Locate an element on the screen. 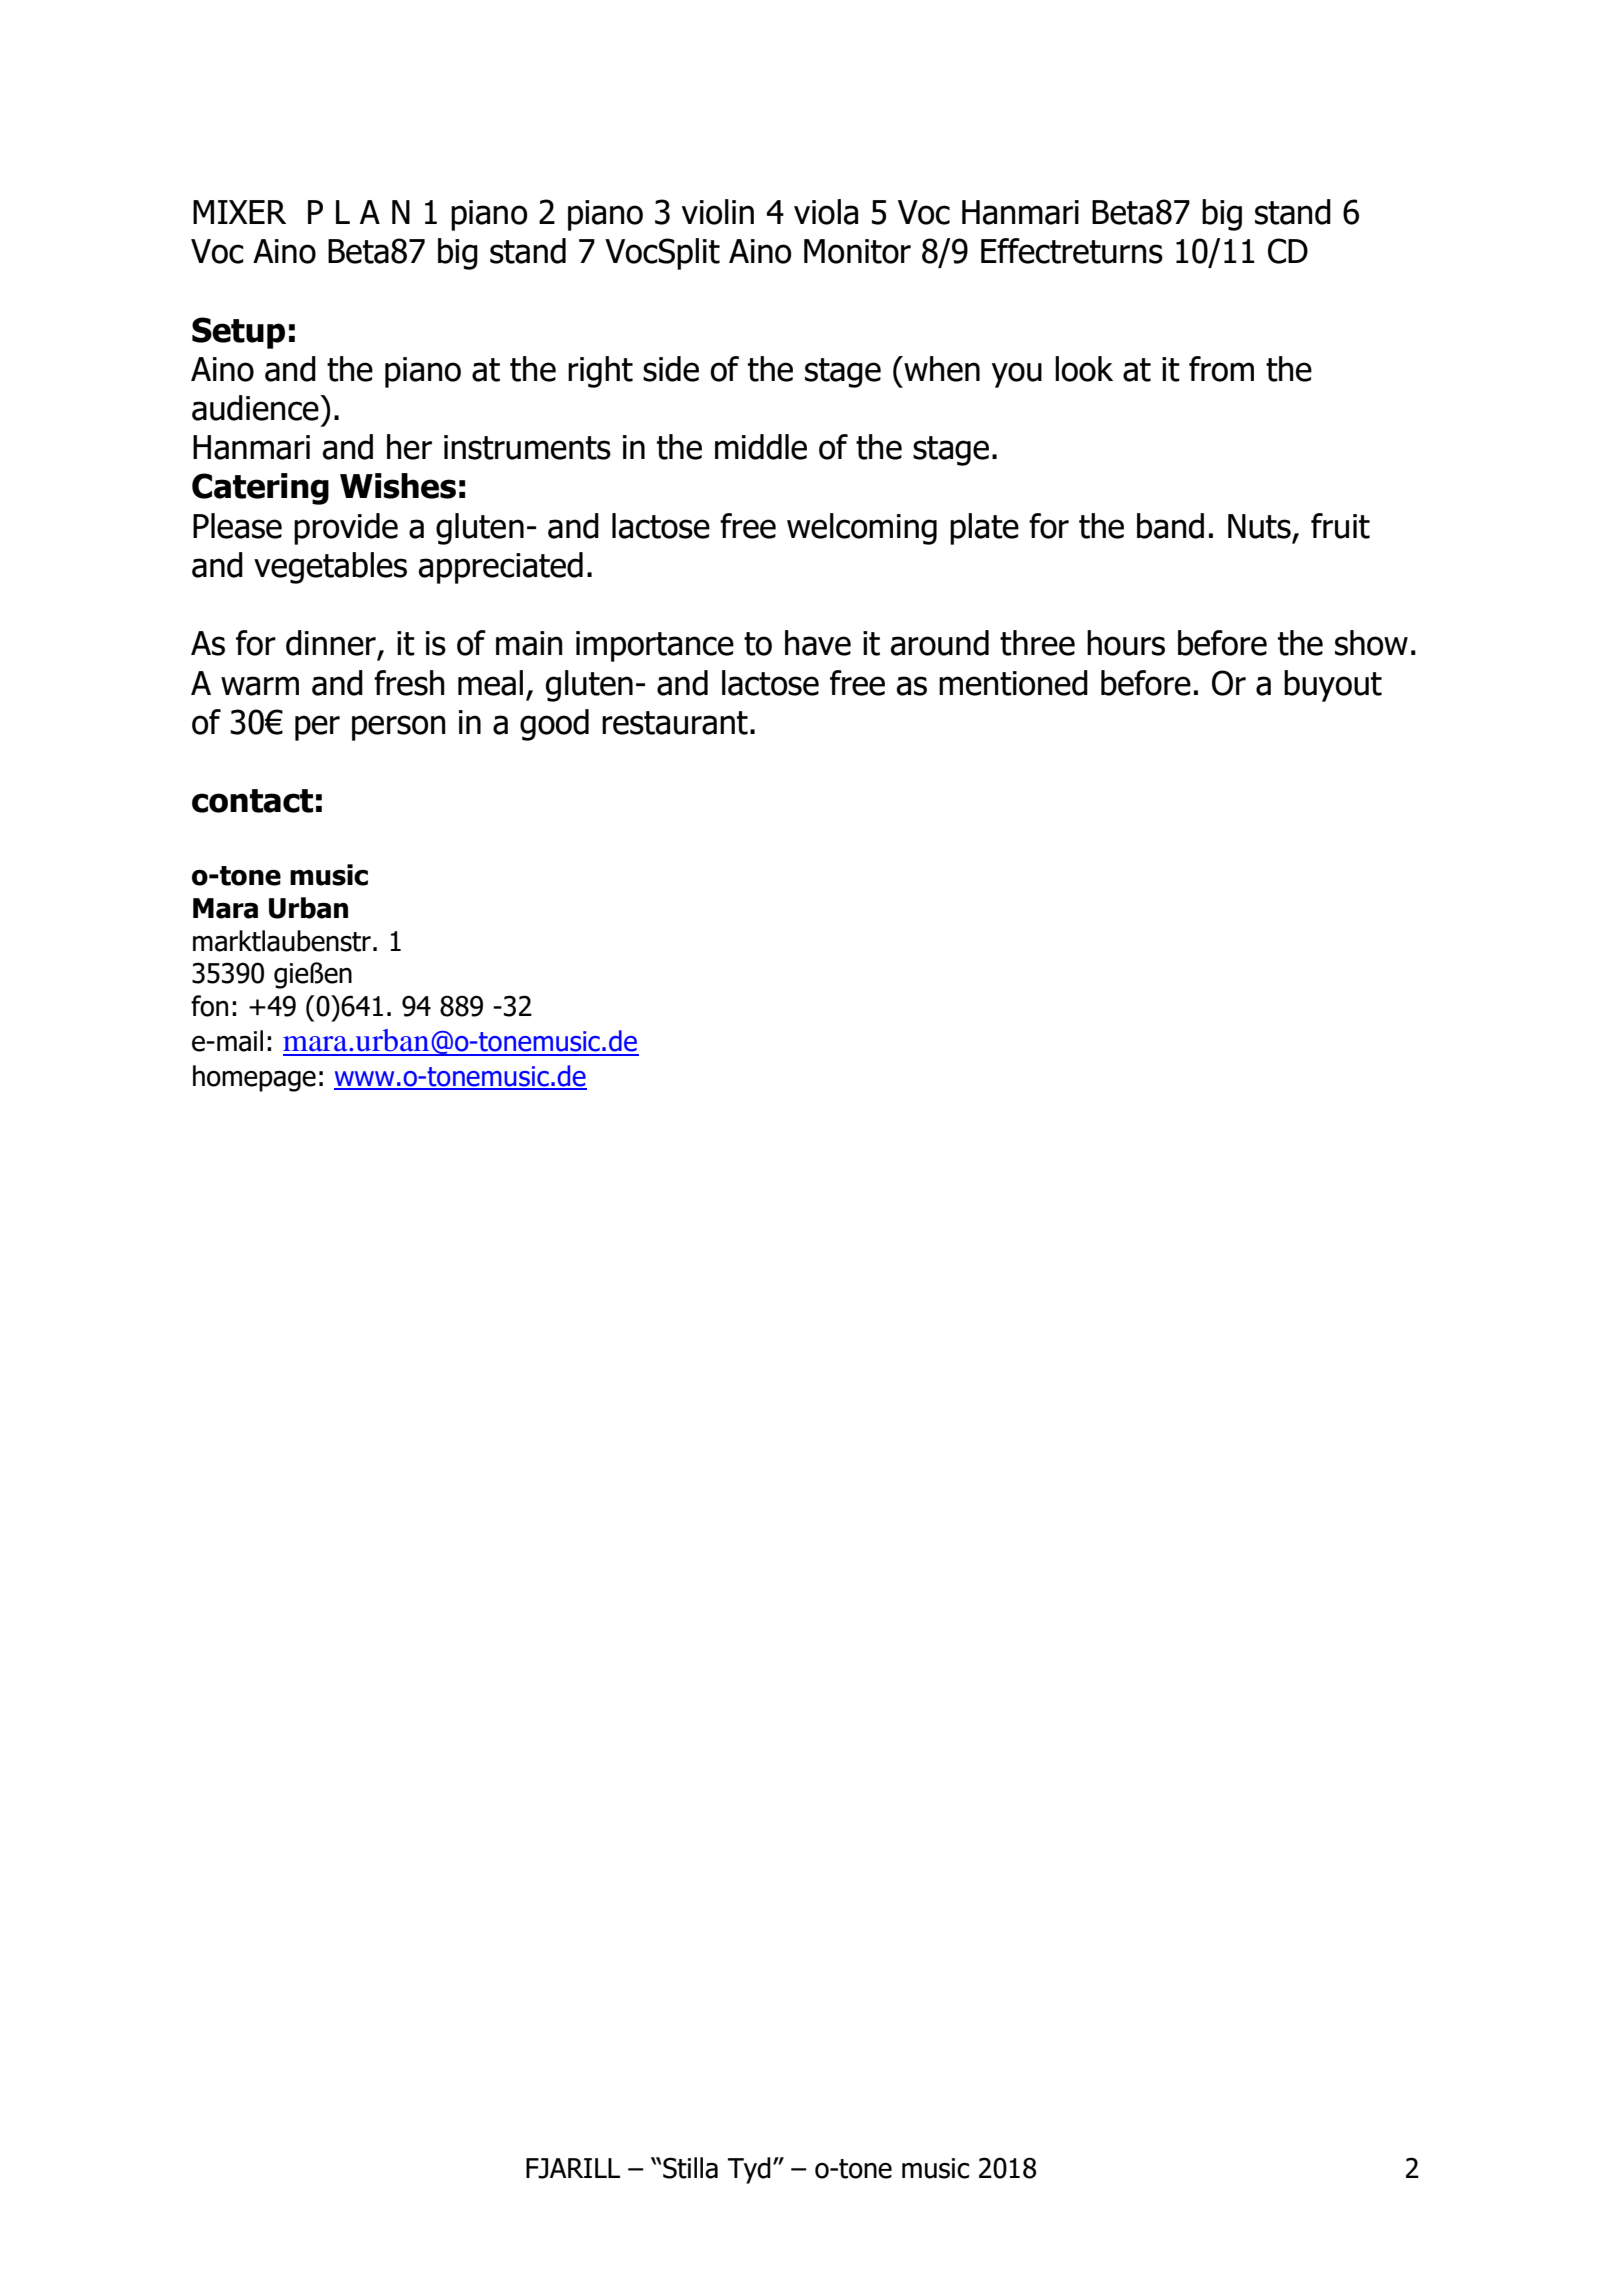 This screenshot has width=1611, height=2279. homepage is located at coordinates (254, 1078).
